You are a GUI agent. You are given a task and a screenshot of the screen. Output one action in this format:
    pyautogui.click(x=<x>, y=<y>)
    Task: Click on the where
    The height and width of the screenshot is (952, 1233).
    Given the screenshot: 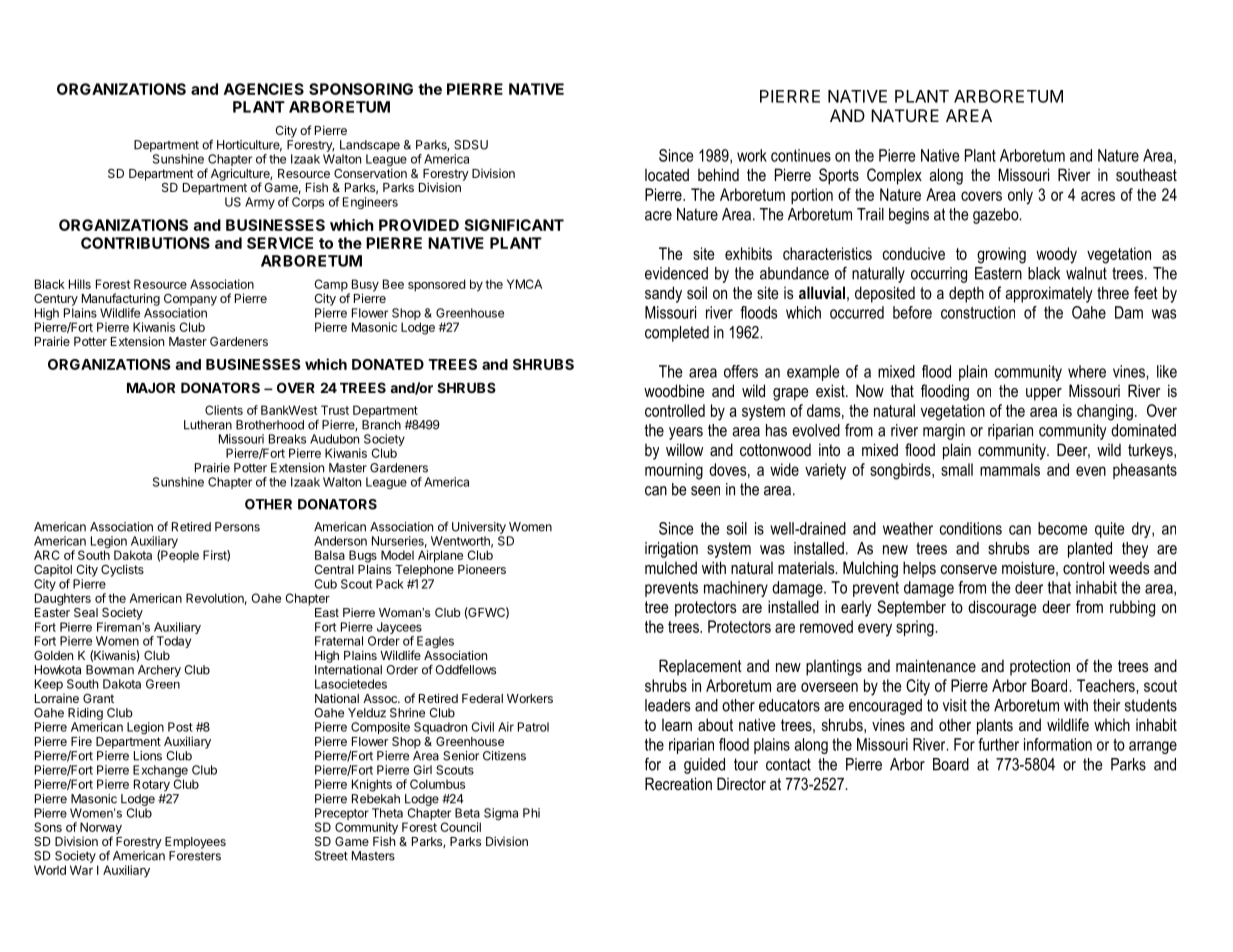 What is the action you would take?
    pyautogui.click(x=1087, y=371)
